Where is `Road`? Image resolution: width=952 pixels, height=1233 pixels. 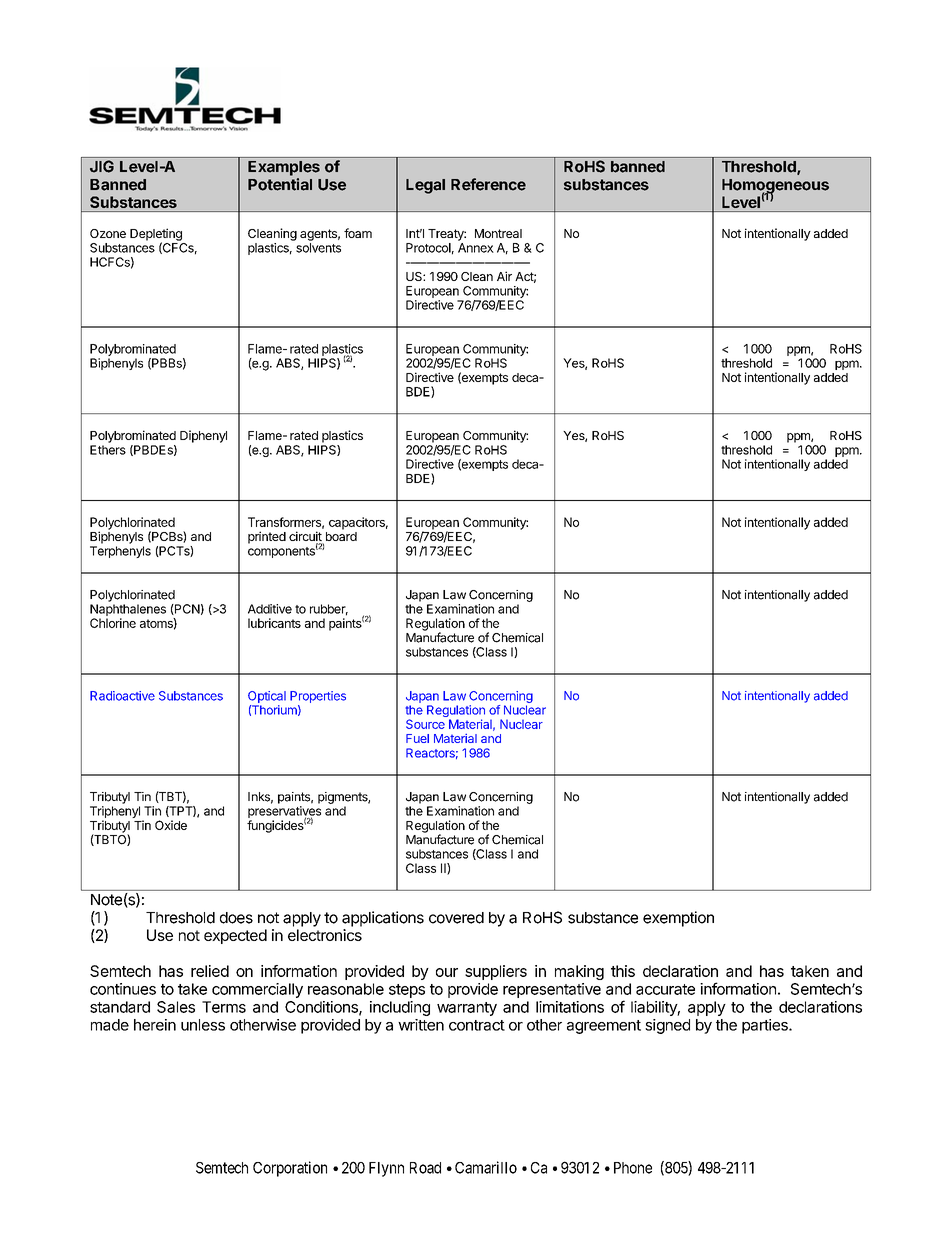 Road is located at coordinates (425, 1168).
